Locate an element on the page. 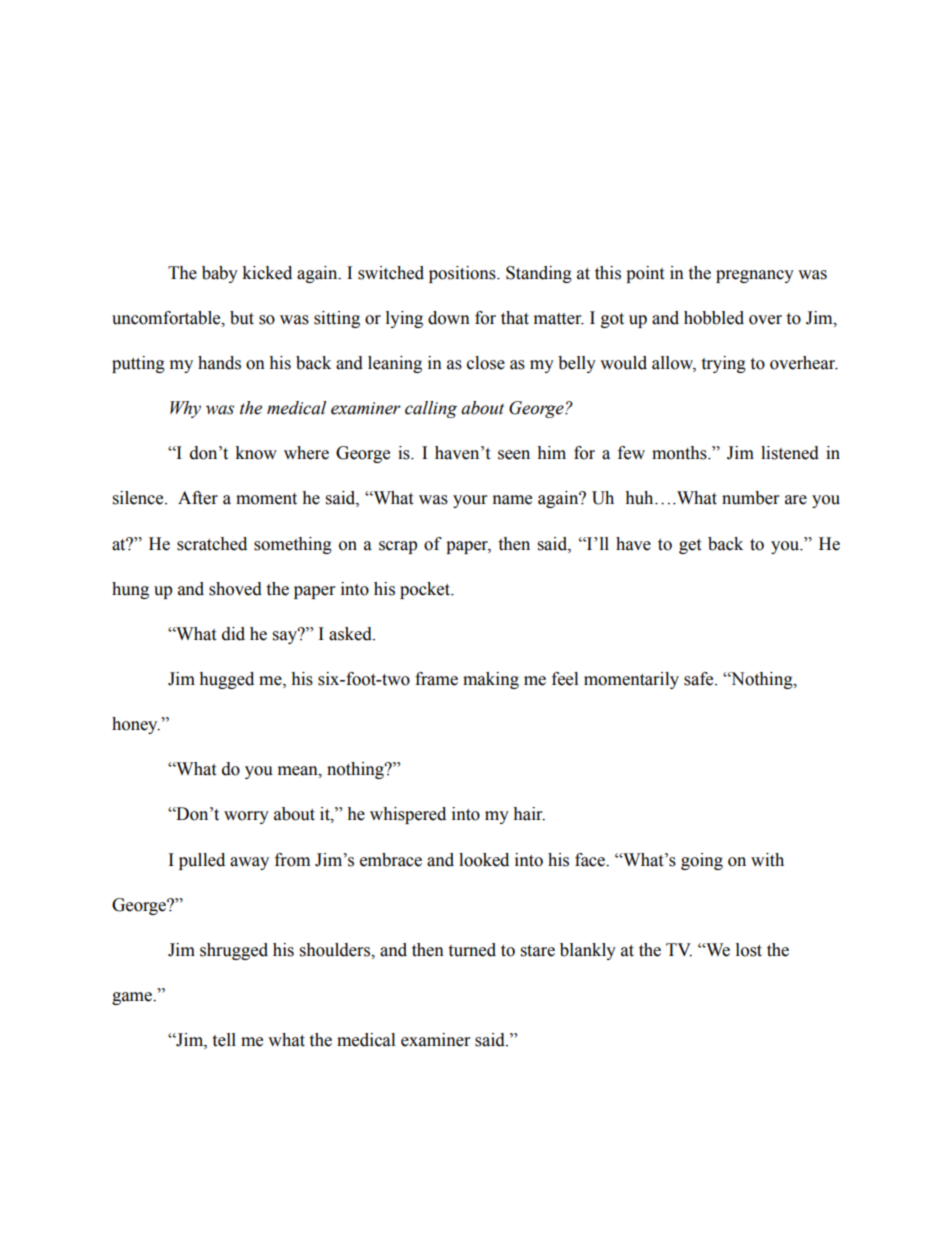  tell is located at coordinates (224, 1040).
